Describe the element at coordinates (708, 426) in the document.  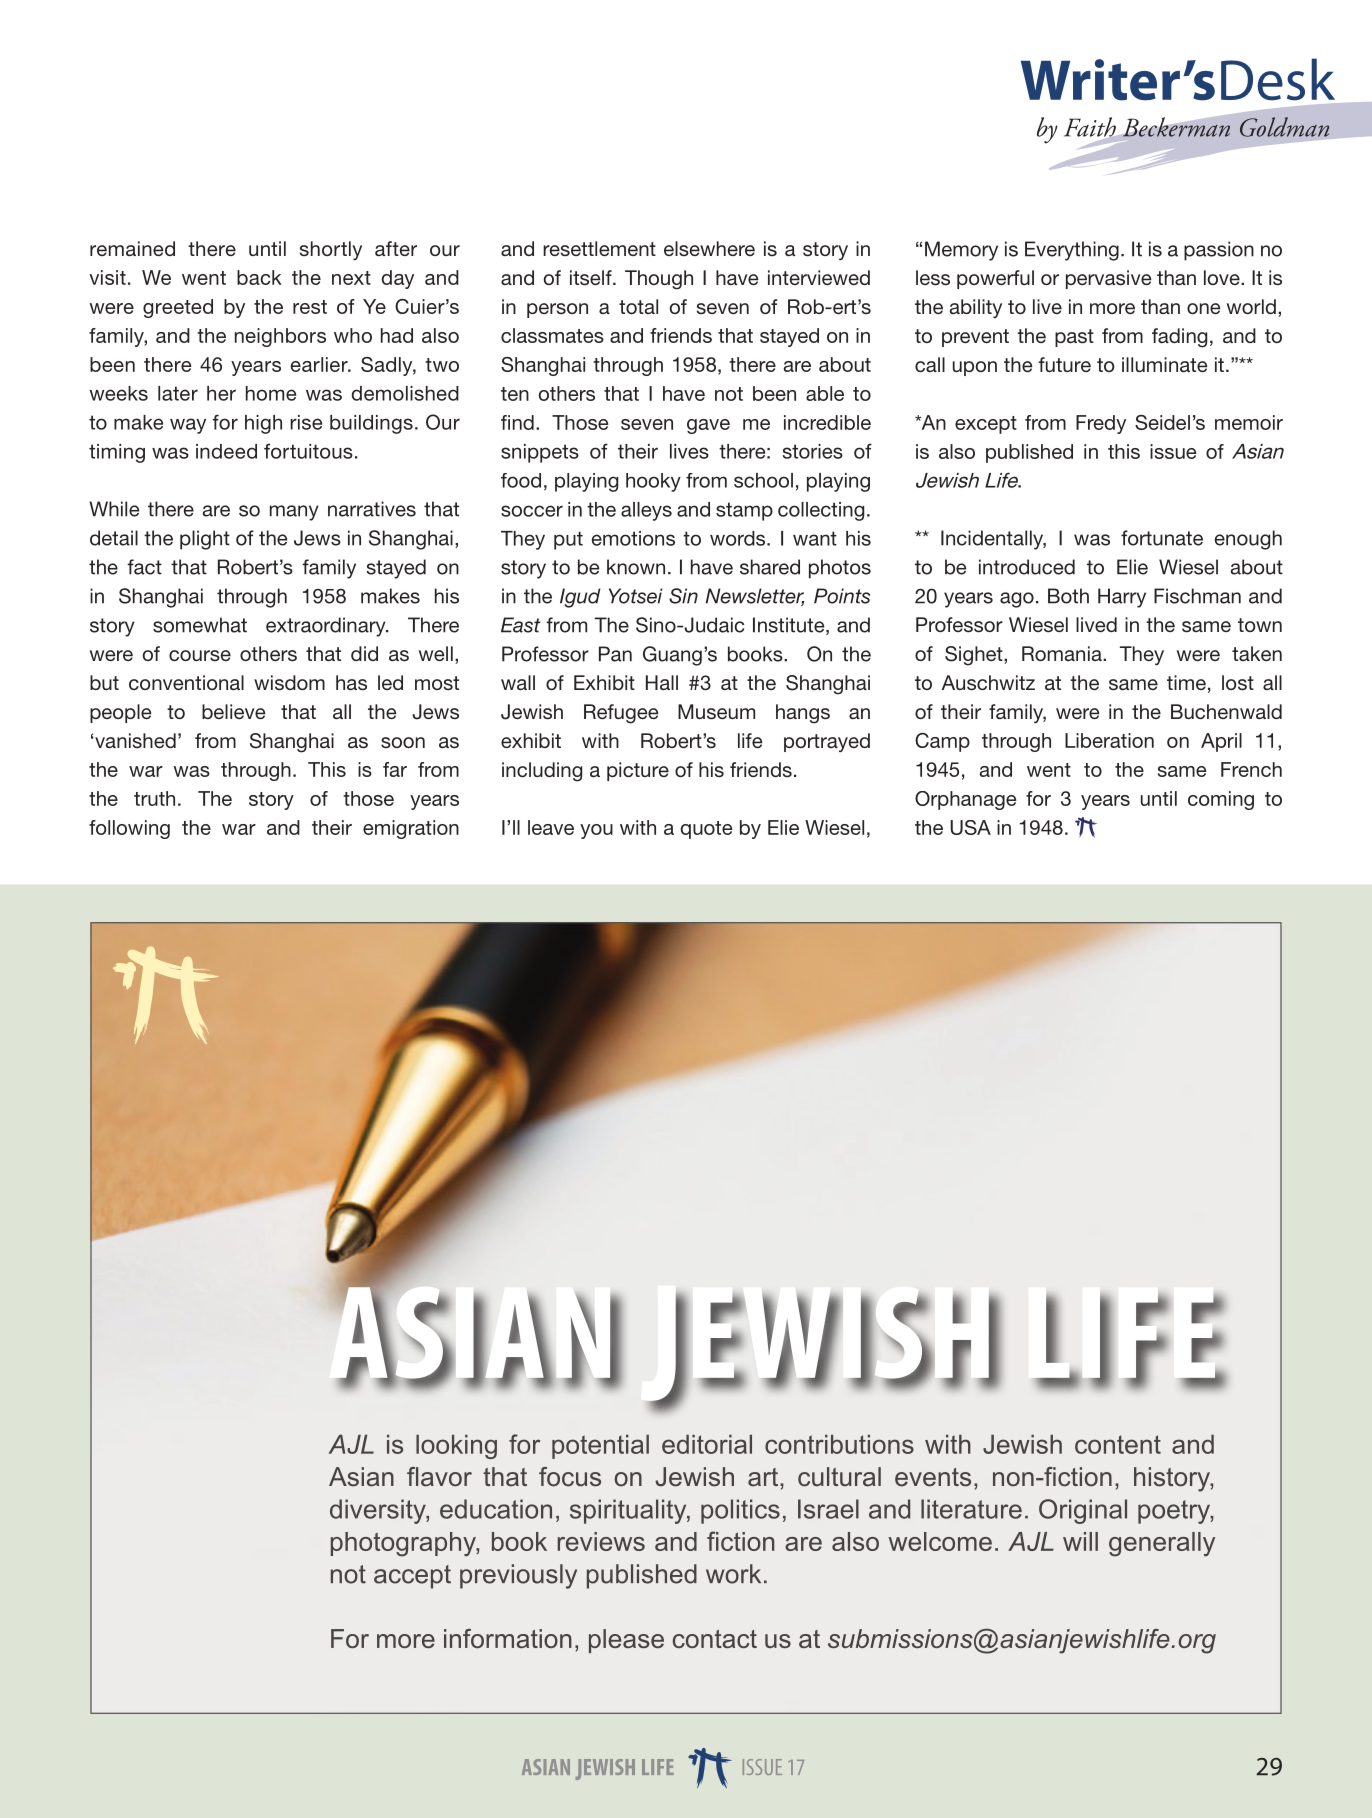
I see `gave` at that location.
